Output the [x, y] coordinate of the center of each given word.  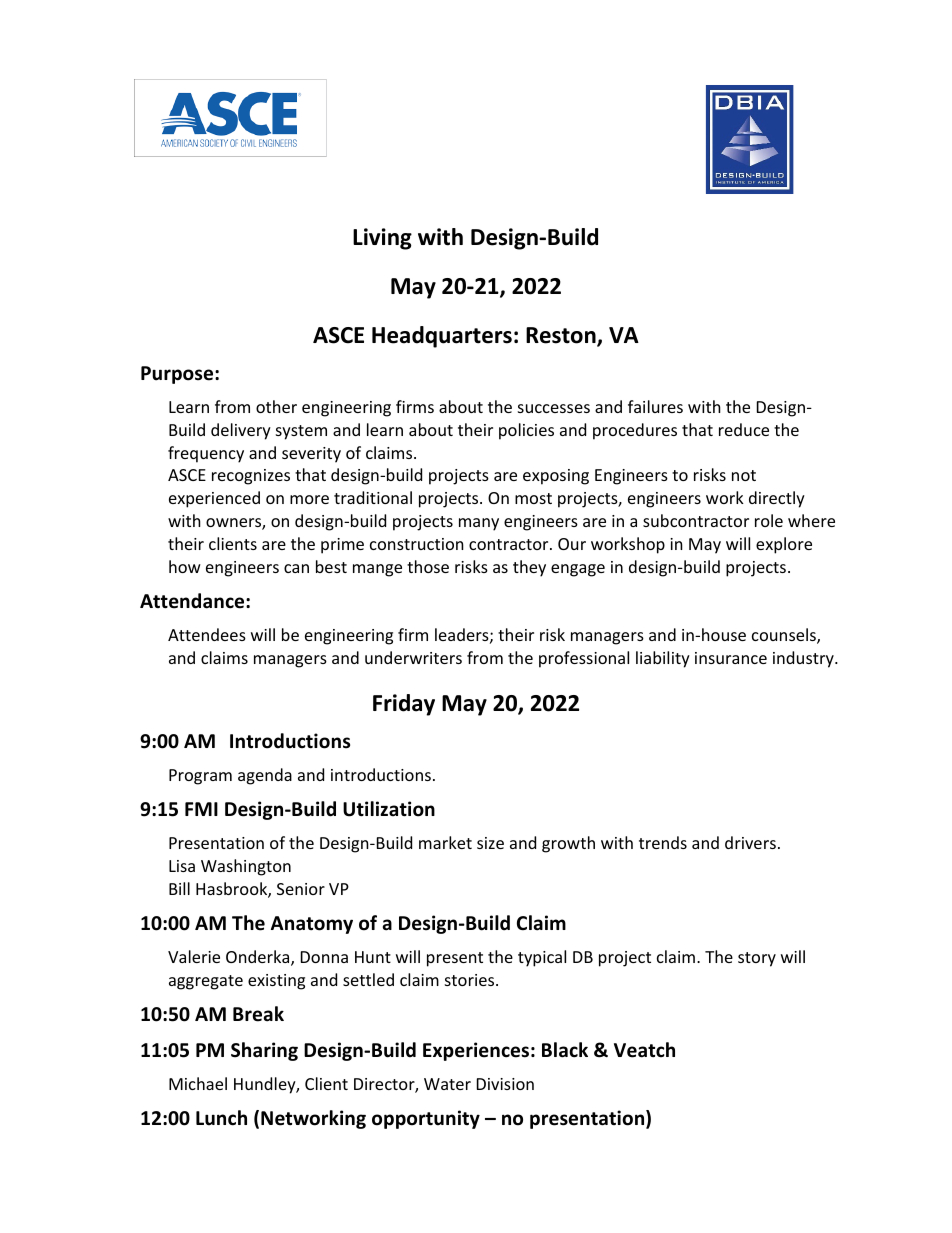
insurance [731, 658]
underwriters [413, 657]
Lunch [221, 1118]
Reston [562, 336]
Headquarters [442, 337]
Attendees [207, 634]
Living [382, 239]
